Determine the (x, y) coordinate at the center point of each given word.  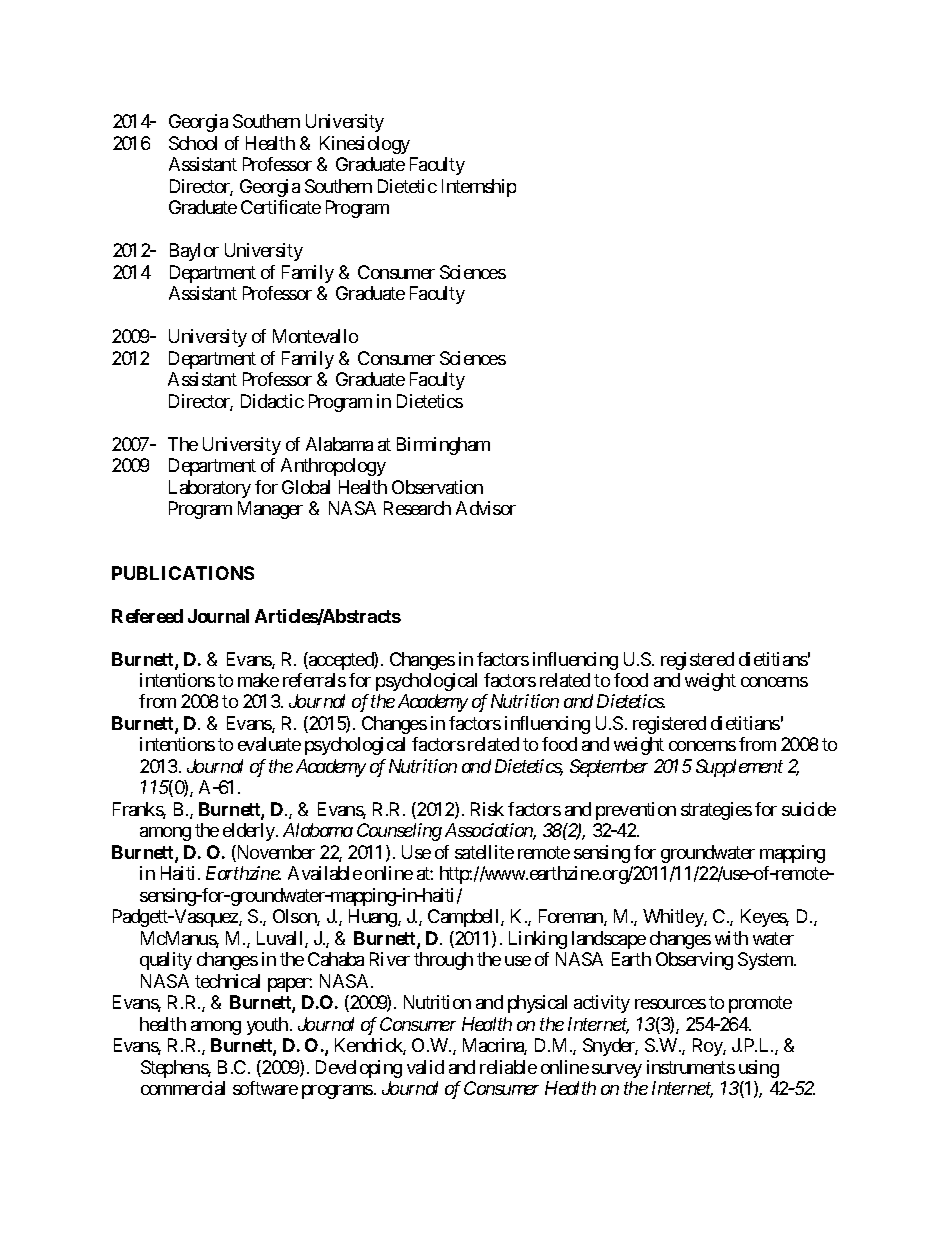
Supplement (739, 768)
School (193, 143)
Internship (479, 188)
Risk (487, 809)
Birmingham (443, 446)
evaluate (269, 744)
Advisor (486, 508)
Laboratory (210, 489)
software (265, 1088)
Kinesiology (365, 145)
